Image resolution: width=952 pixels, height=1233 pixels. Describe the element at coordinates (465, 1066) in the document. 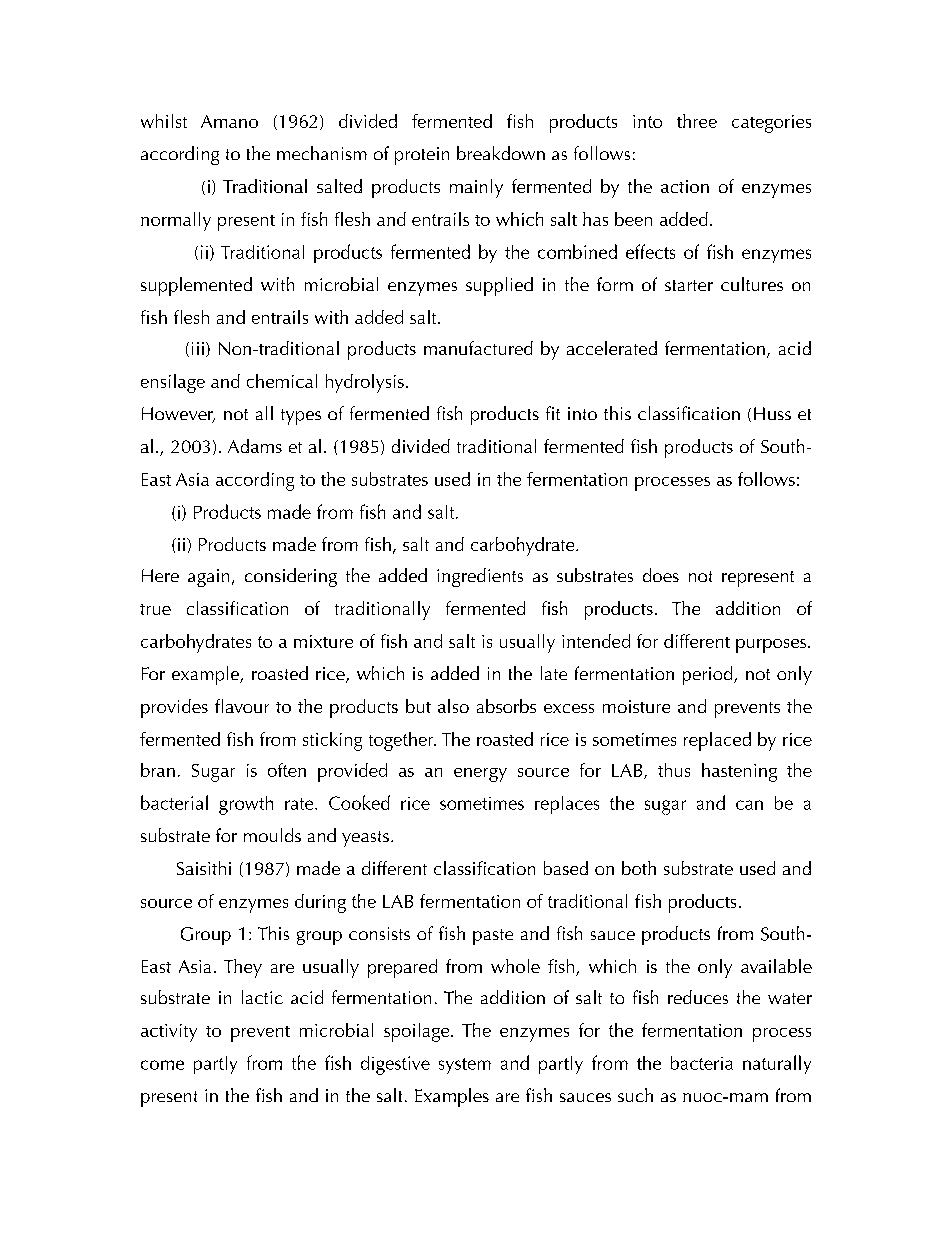

I see `system` at that location.
